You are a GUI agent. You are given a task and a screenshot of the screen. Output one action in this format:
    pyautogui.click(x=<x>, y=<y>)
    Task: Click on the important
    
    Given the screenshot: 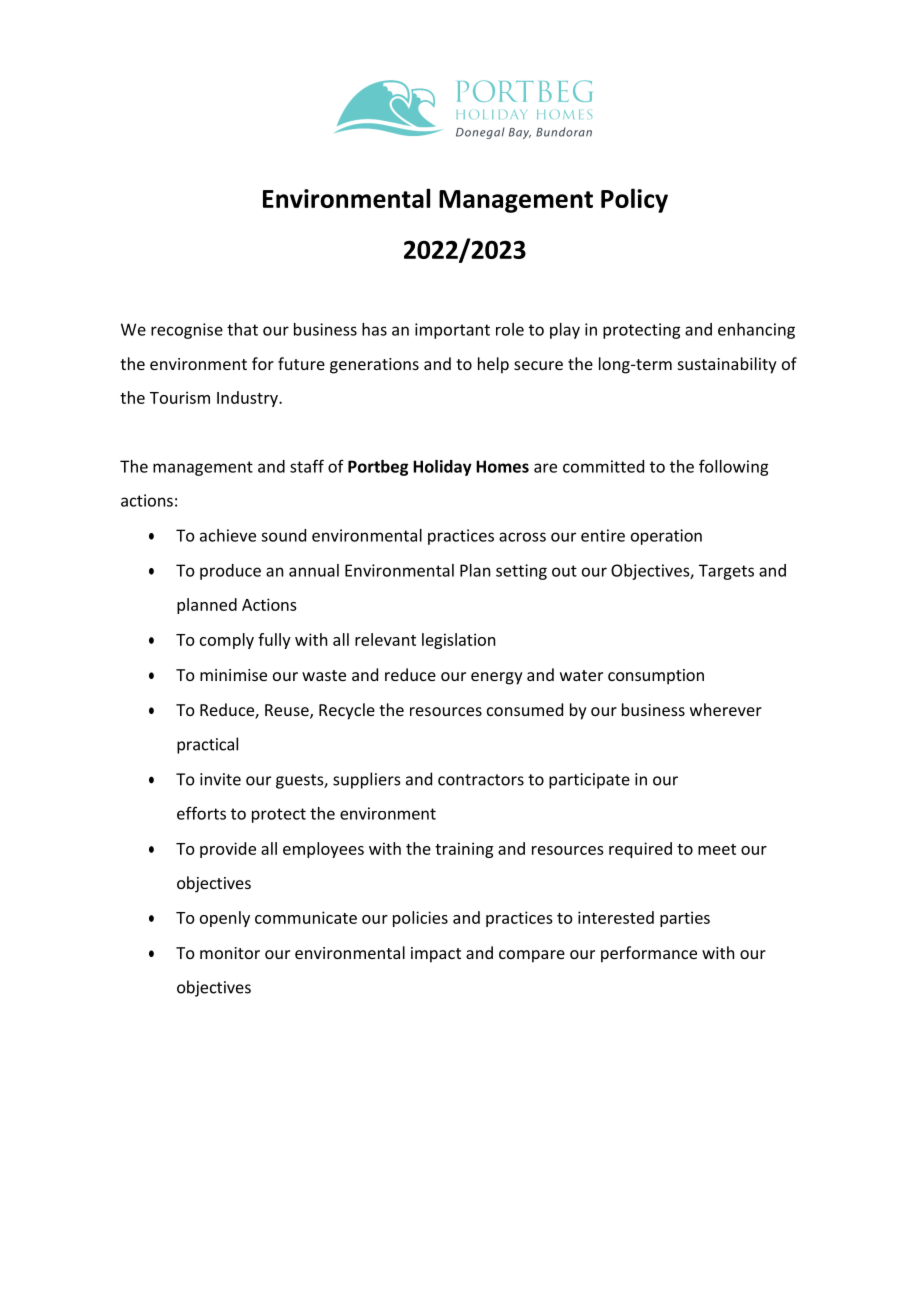 What is the action you would take?
    pyautogui.click(x=452, y=331)
